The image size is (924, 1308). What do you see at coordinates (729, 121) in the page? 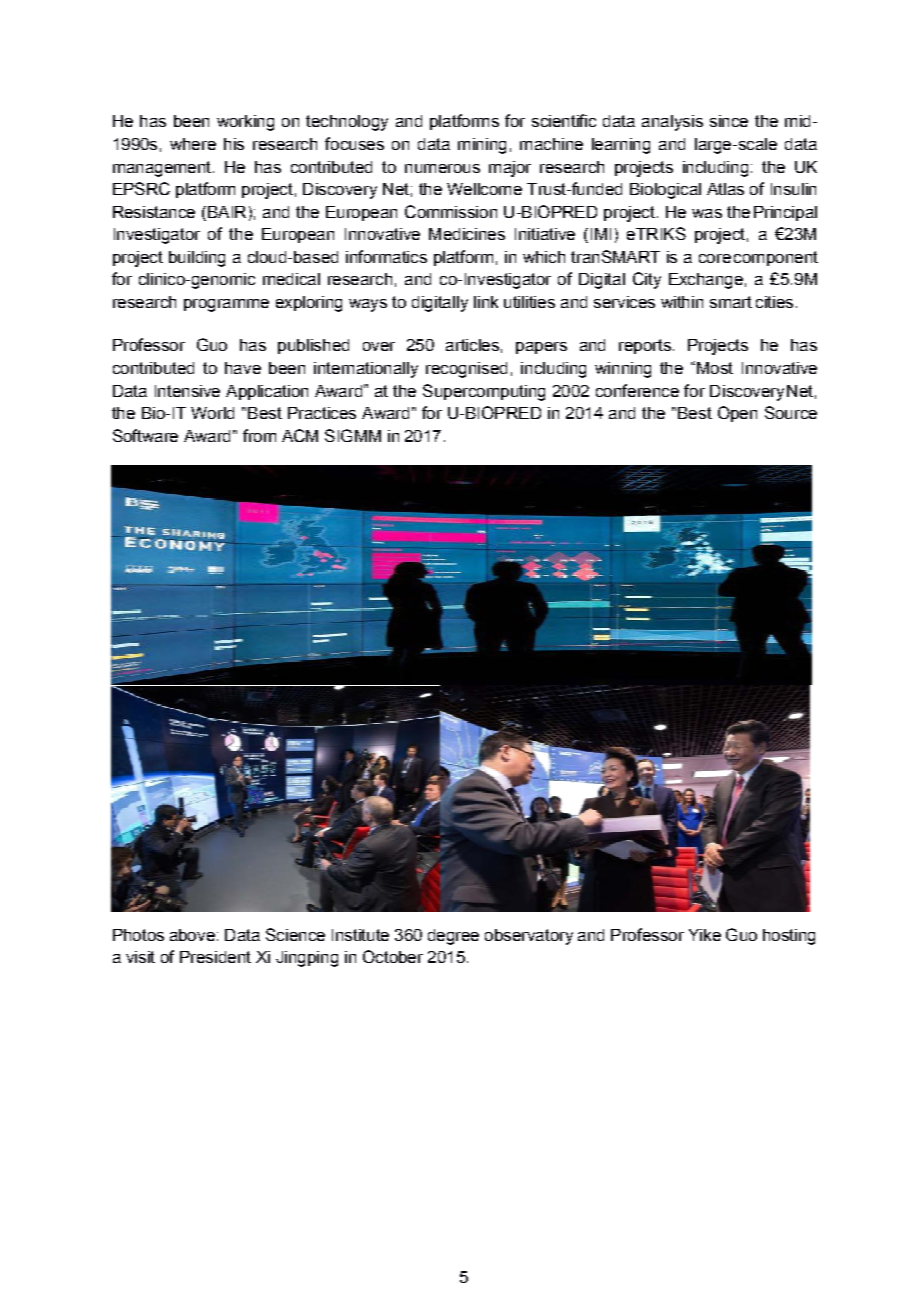
I see `since` at bounding box center [729, 121].
